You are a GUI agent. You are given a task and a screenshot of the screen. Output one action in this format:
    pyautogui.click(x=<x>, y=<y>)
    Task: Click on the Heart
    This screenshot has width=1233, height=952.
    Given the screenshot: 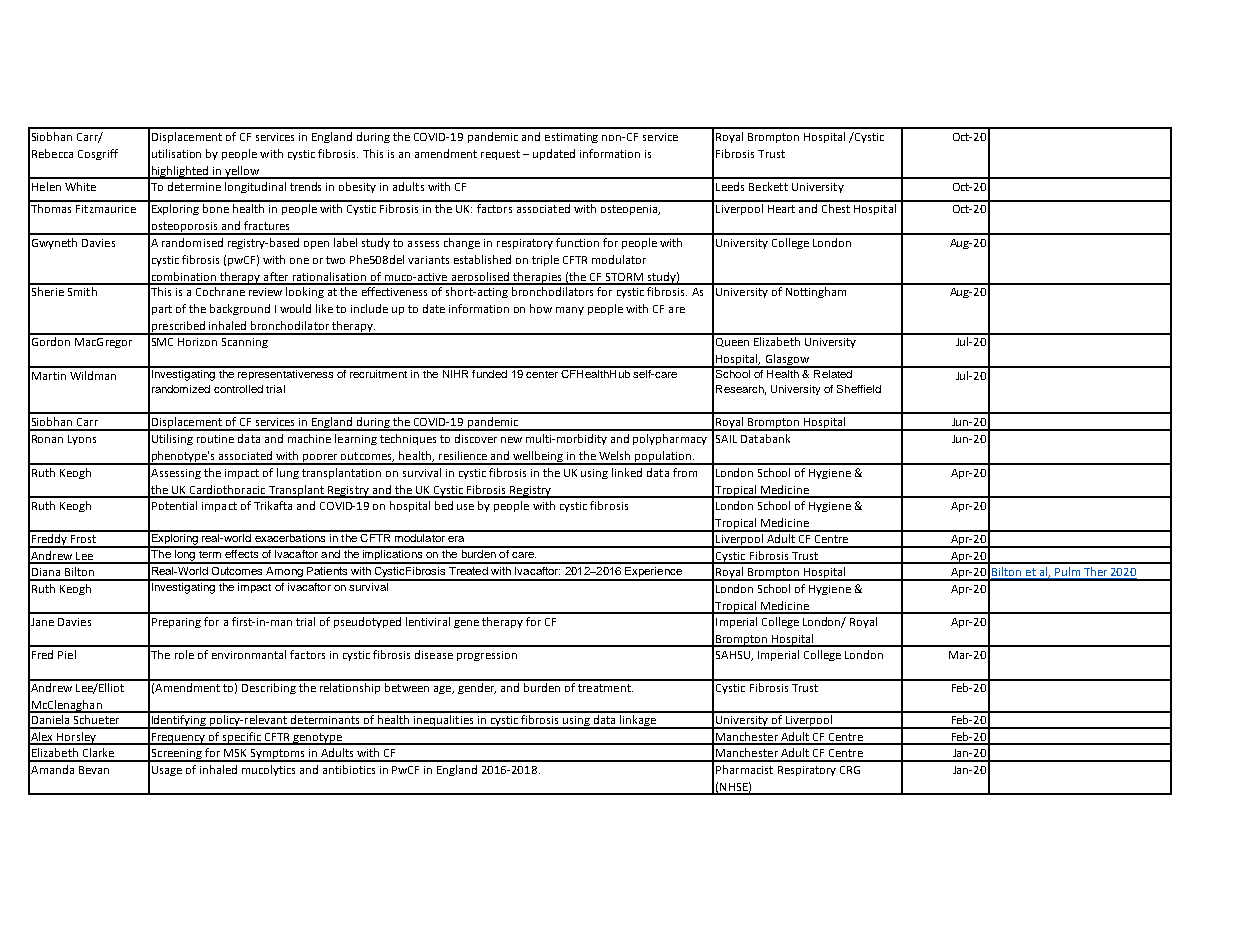 What is the action you would take?
    pyautogui.click(x=781, y=209)
